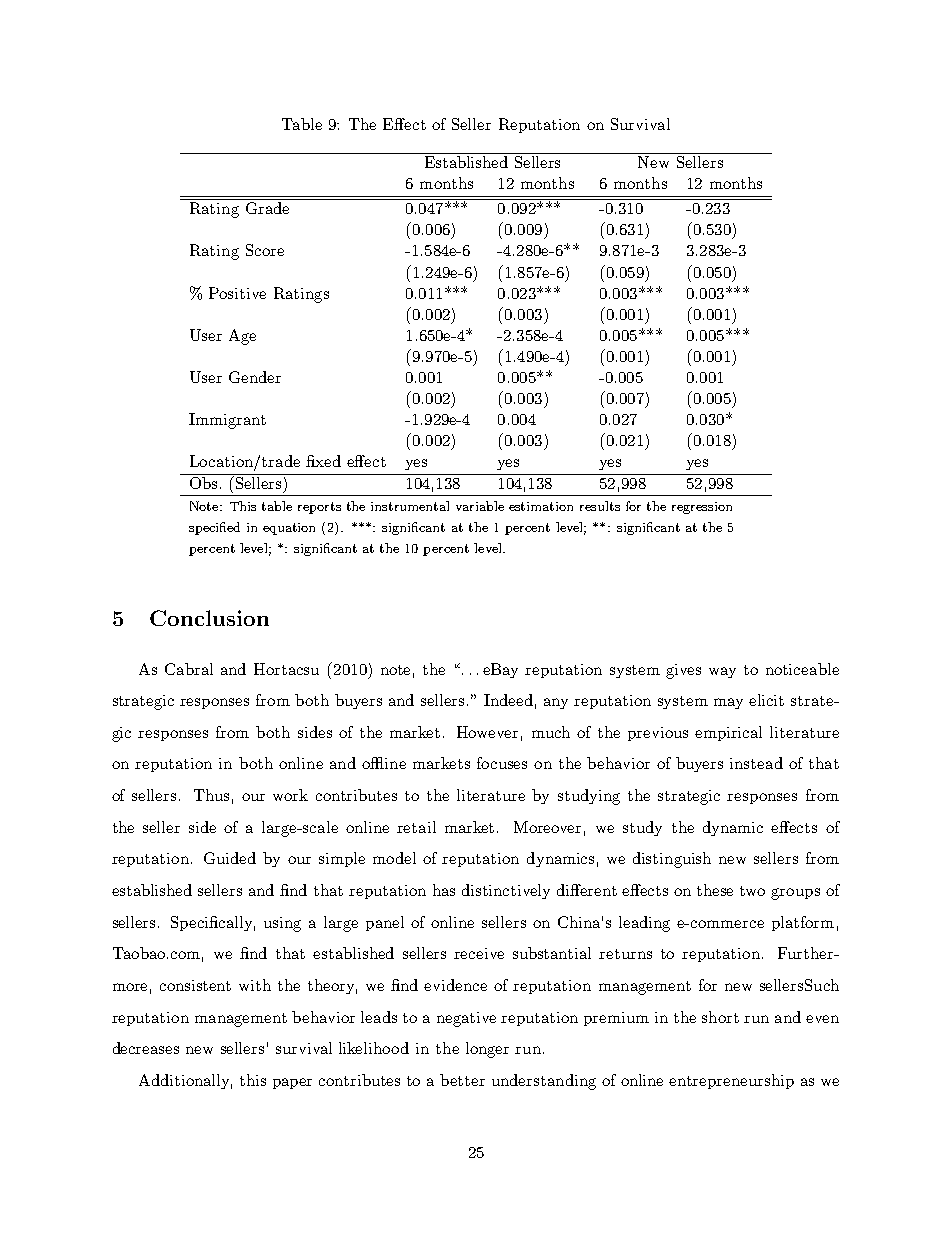 The height and width of the screenshot is (1233, 952). What do you see at coordinates (487, 1050) in the screenshot?
I see `longer` at bounding box center [487, 1050].
